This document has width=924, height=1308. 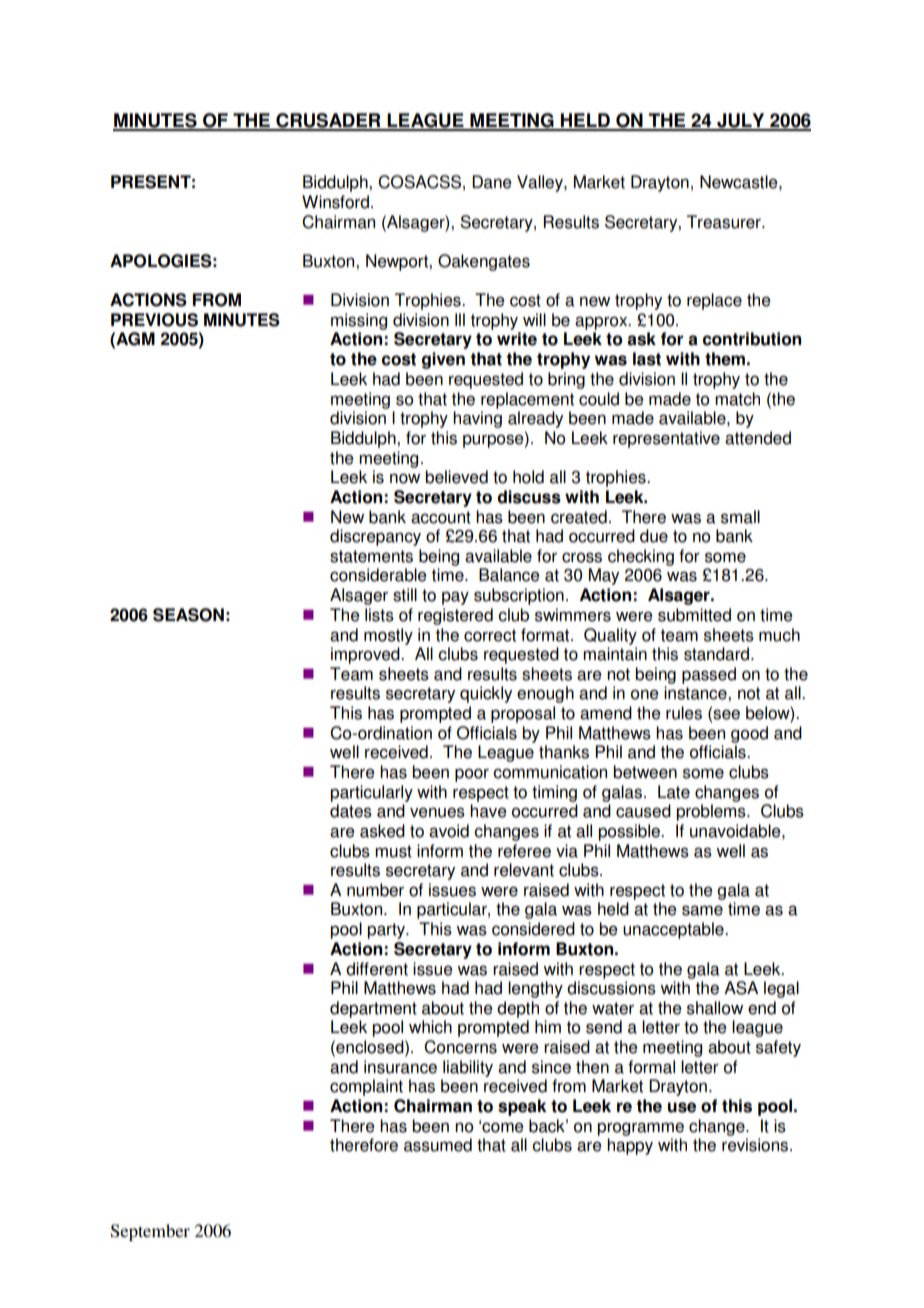 I want to click on small, so click(x=740, y=517).
